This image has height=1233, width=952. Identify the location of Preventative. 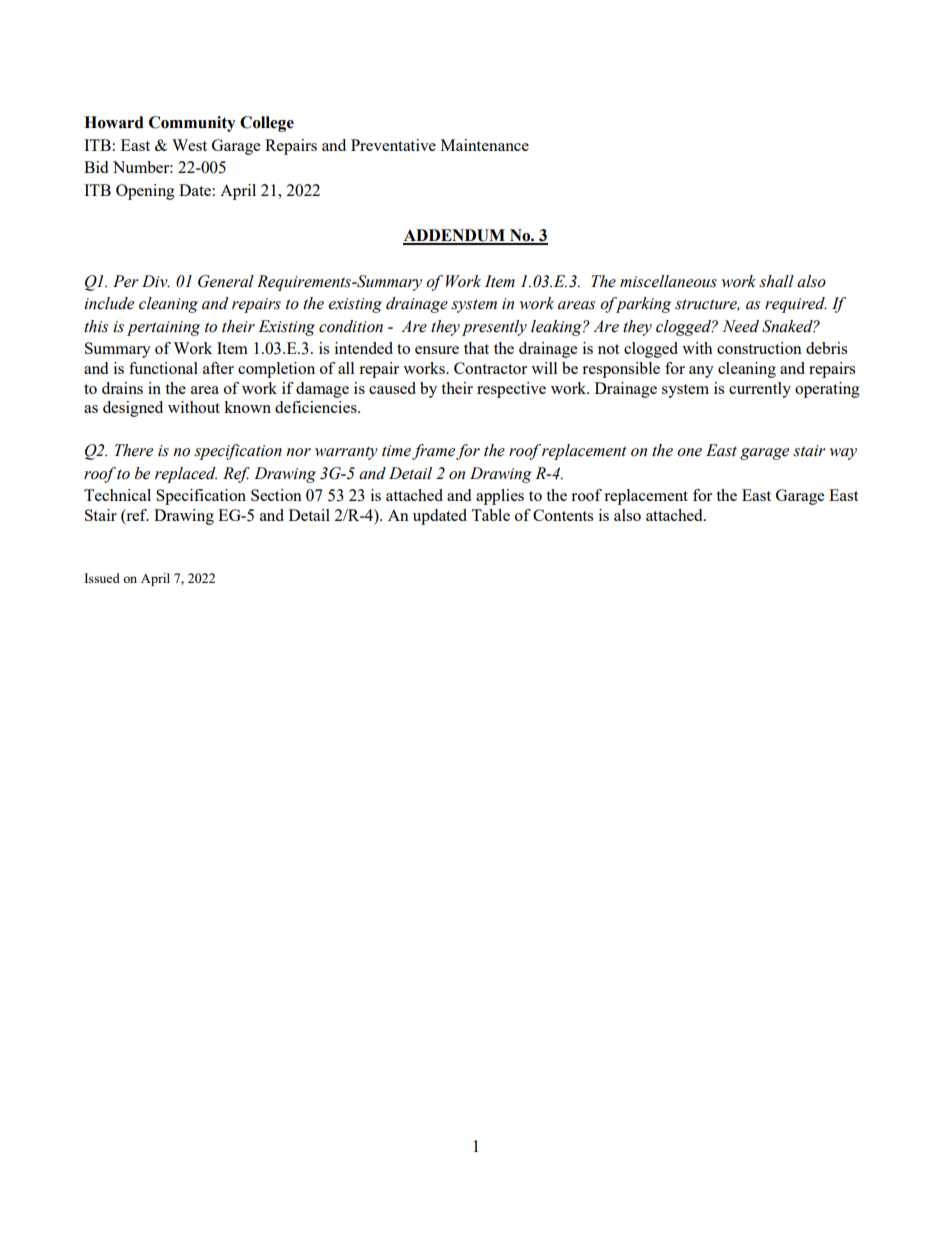
(393, 145).
